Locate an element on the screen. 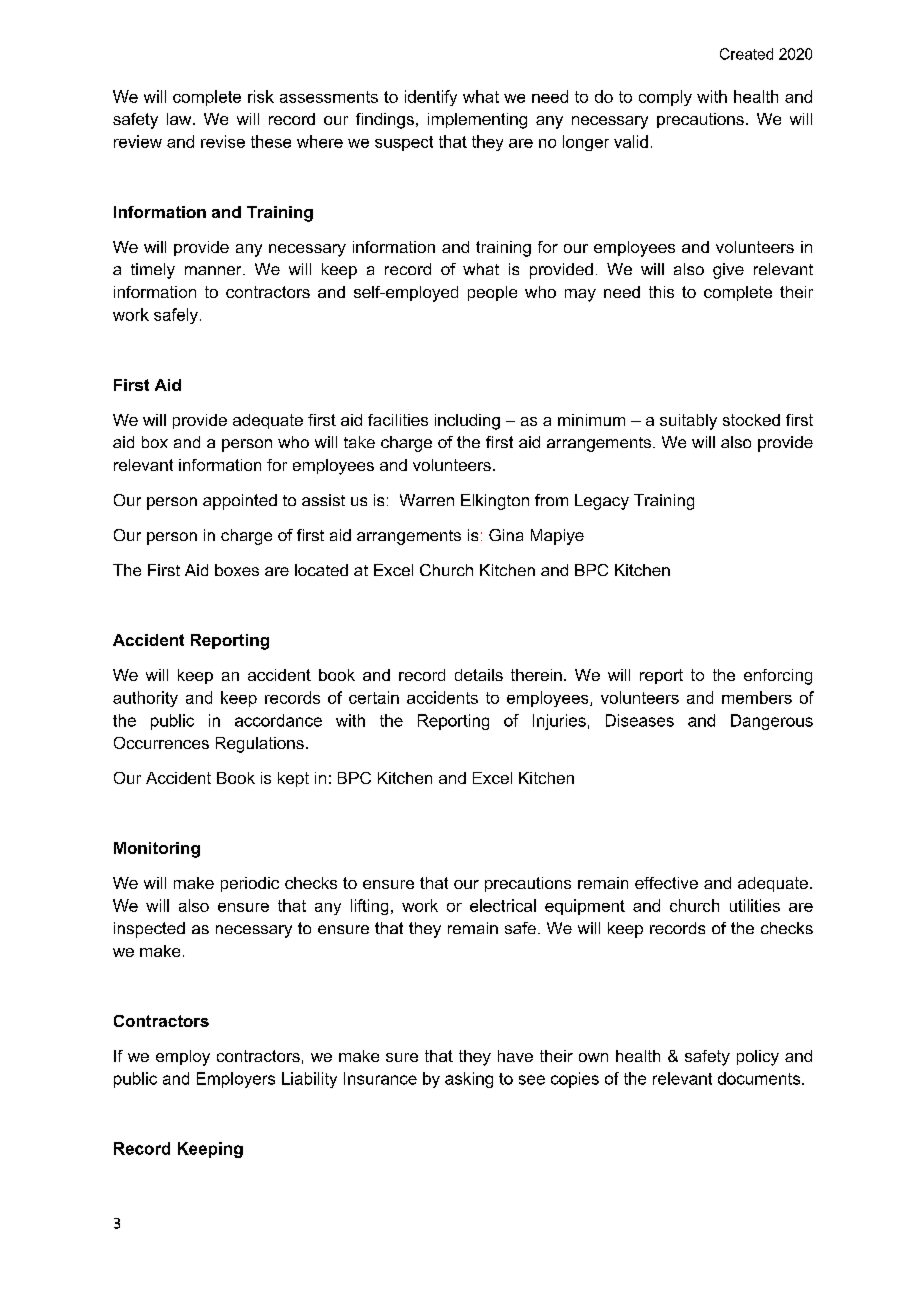 The width and height of the screenshot is (924, 1308). comply is located at coordinates (665, 98).
